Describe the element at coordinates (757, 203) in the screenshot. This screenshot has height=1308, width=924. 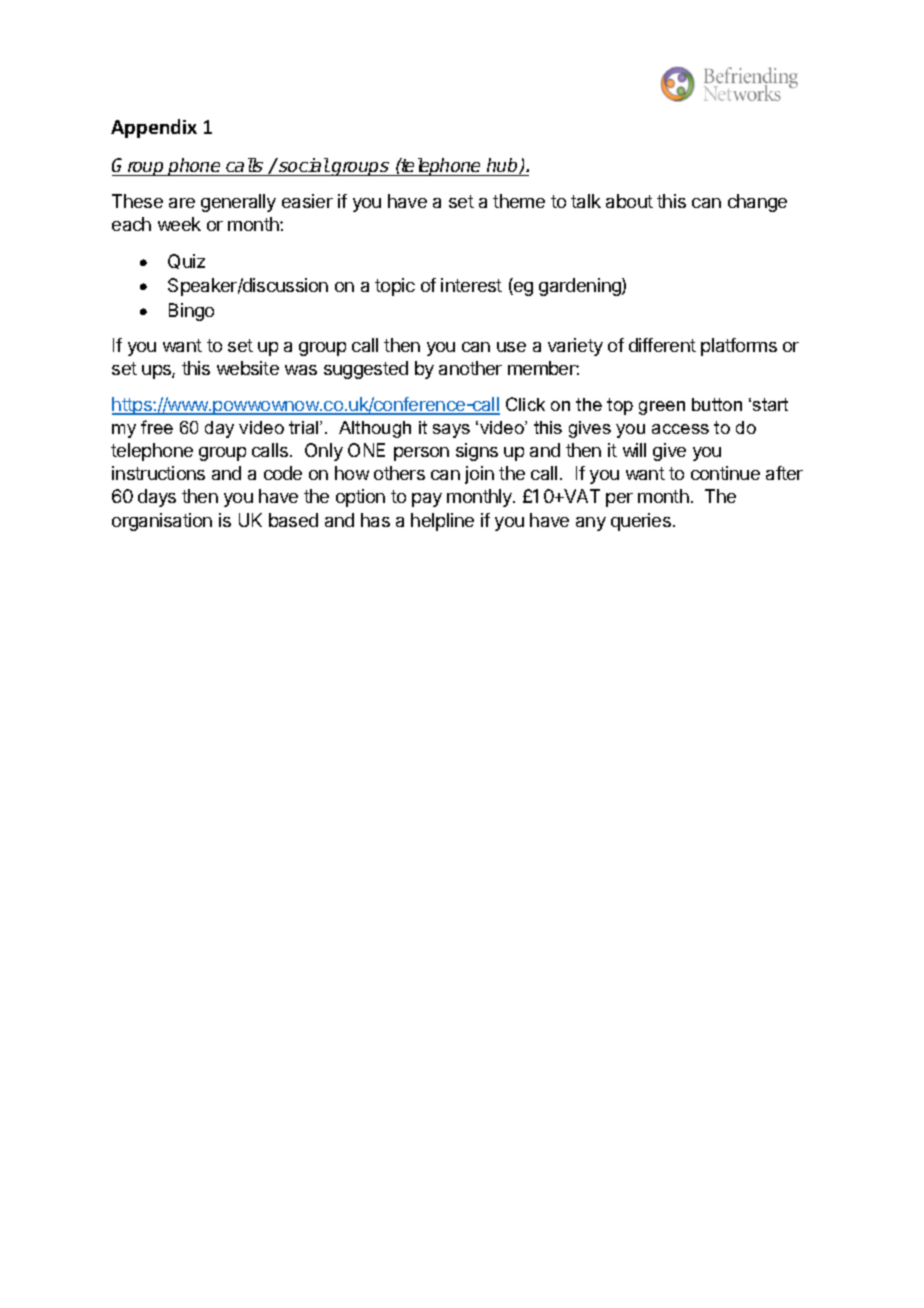
I see `change` at that location.
